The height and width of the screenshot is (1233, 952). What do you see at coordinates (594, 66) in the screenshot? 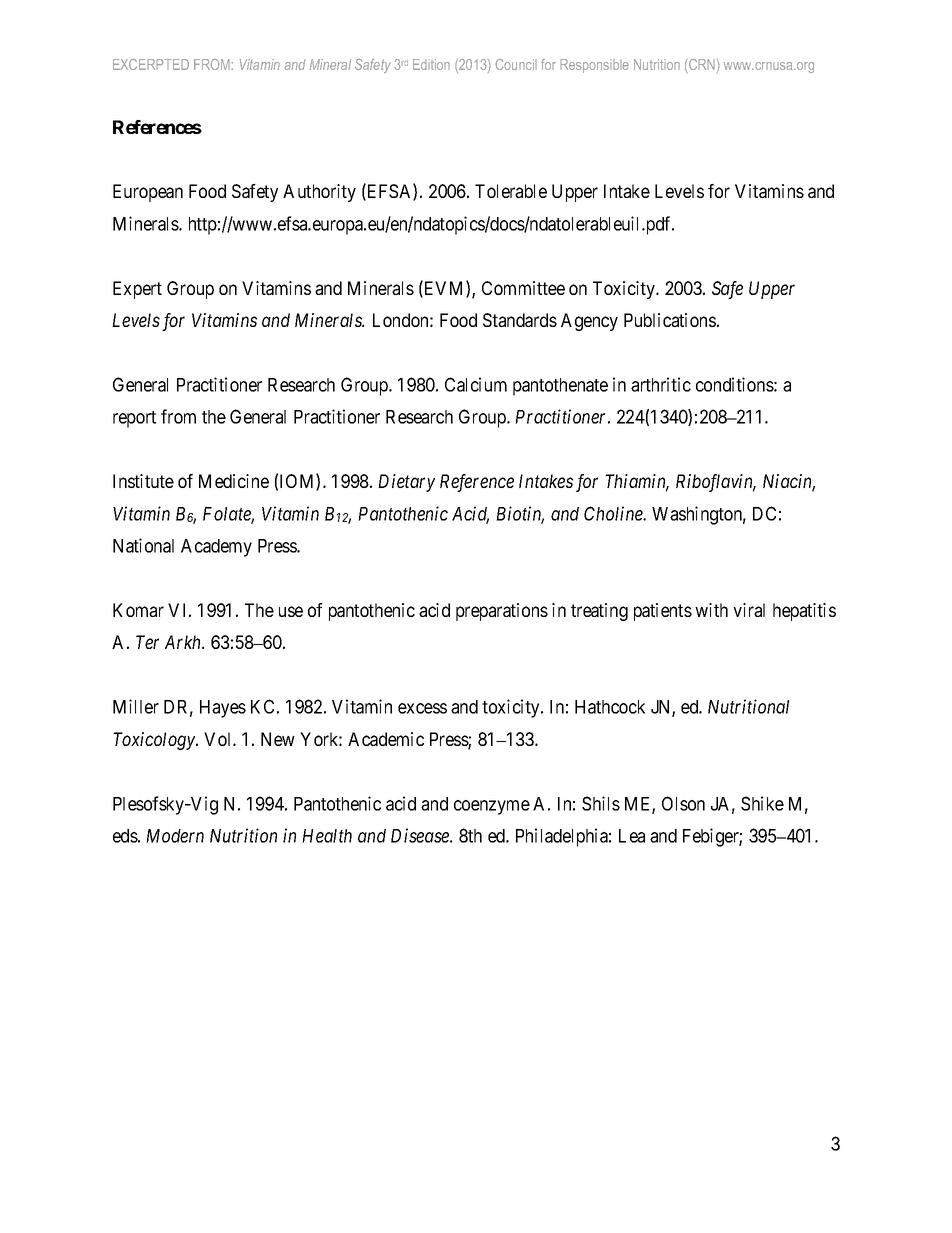
I see `Responsible` at bounding box center [594, 66].
